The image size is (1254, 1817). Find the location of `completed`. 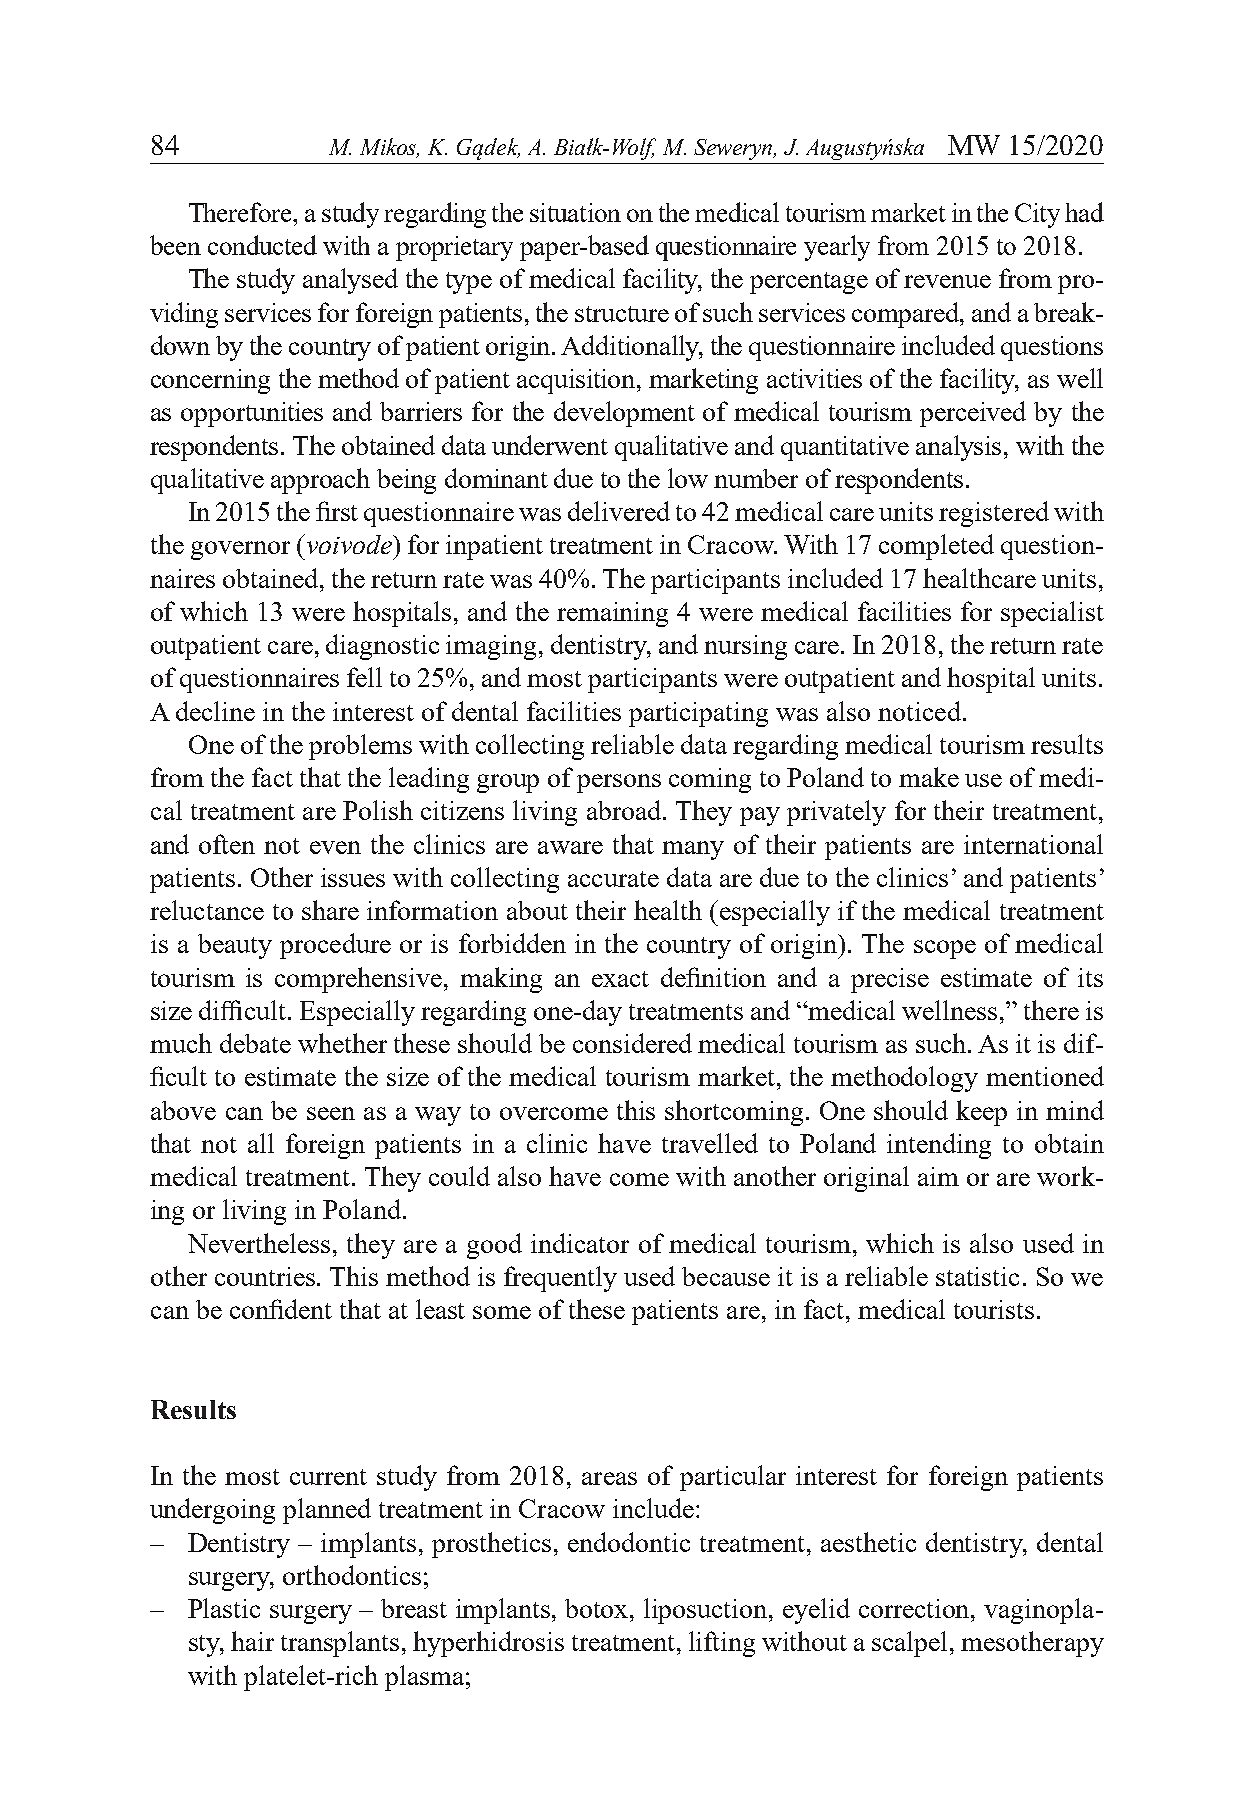

completed is located at coordinates (936, 547).
